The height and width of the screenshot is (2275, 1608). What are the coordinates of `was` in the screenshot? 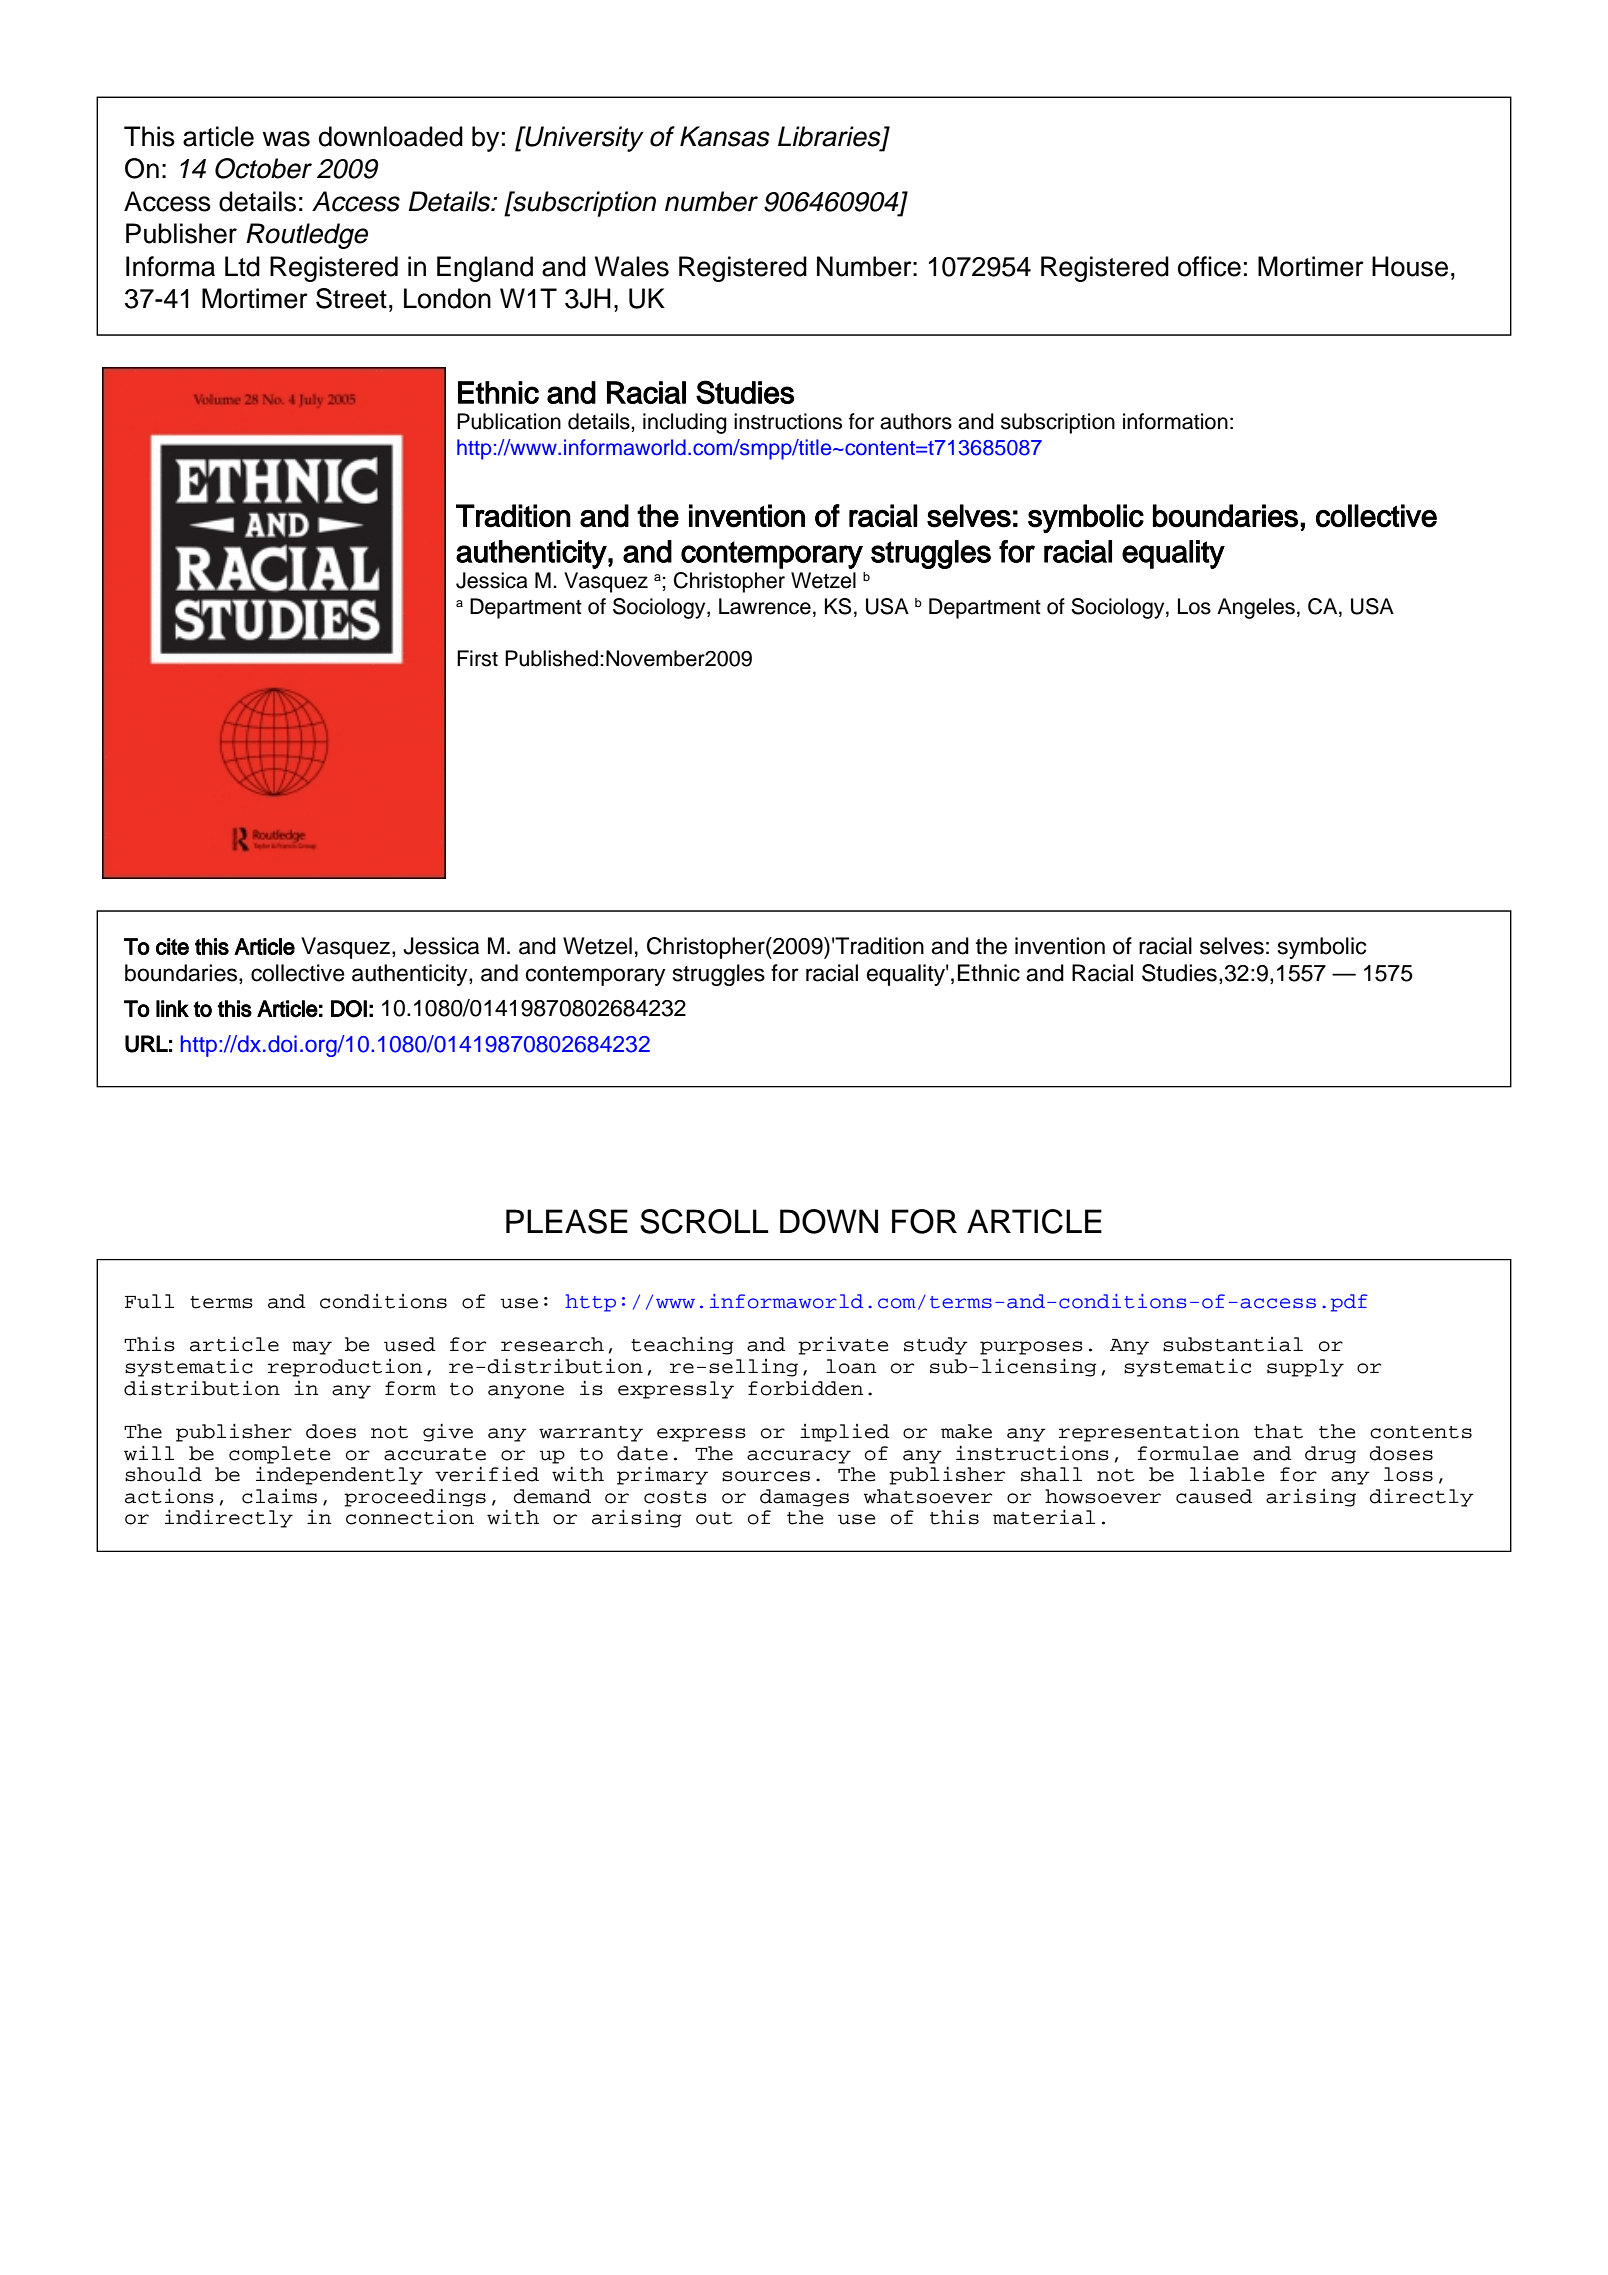 It's located at (286, 139).
